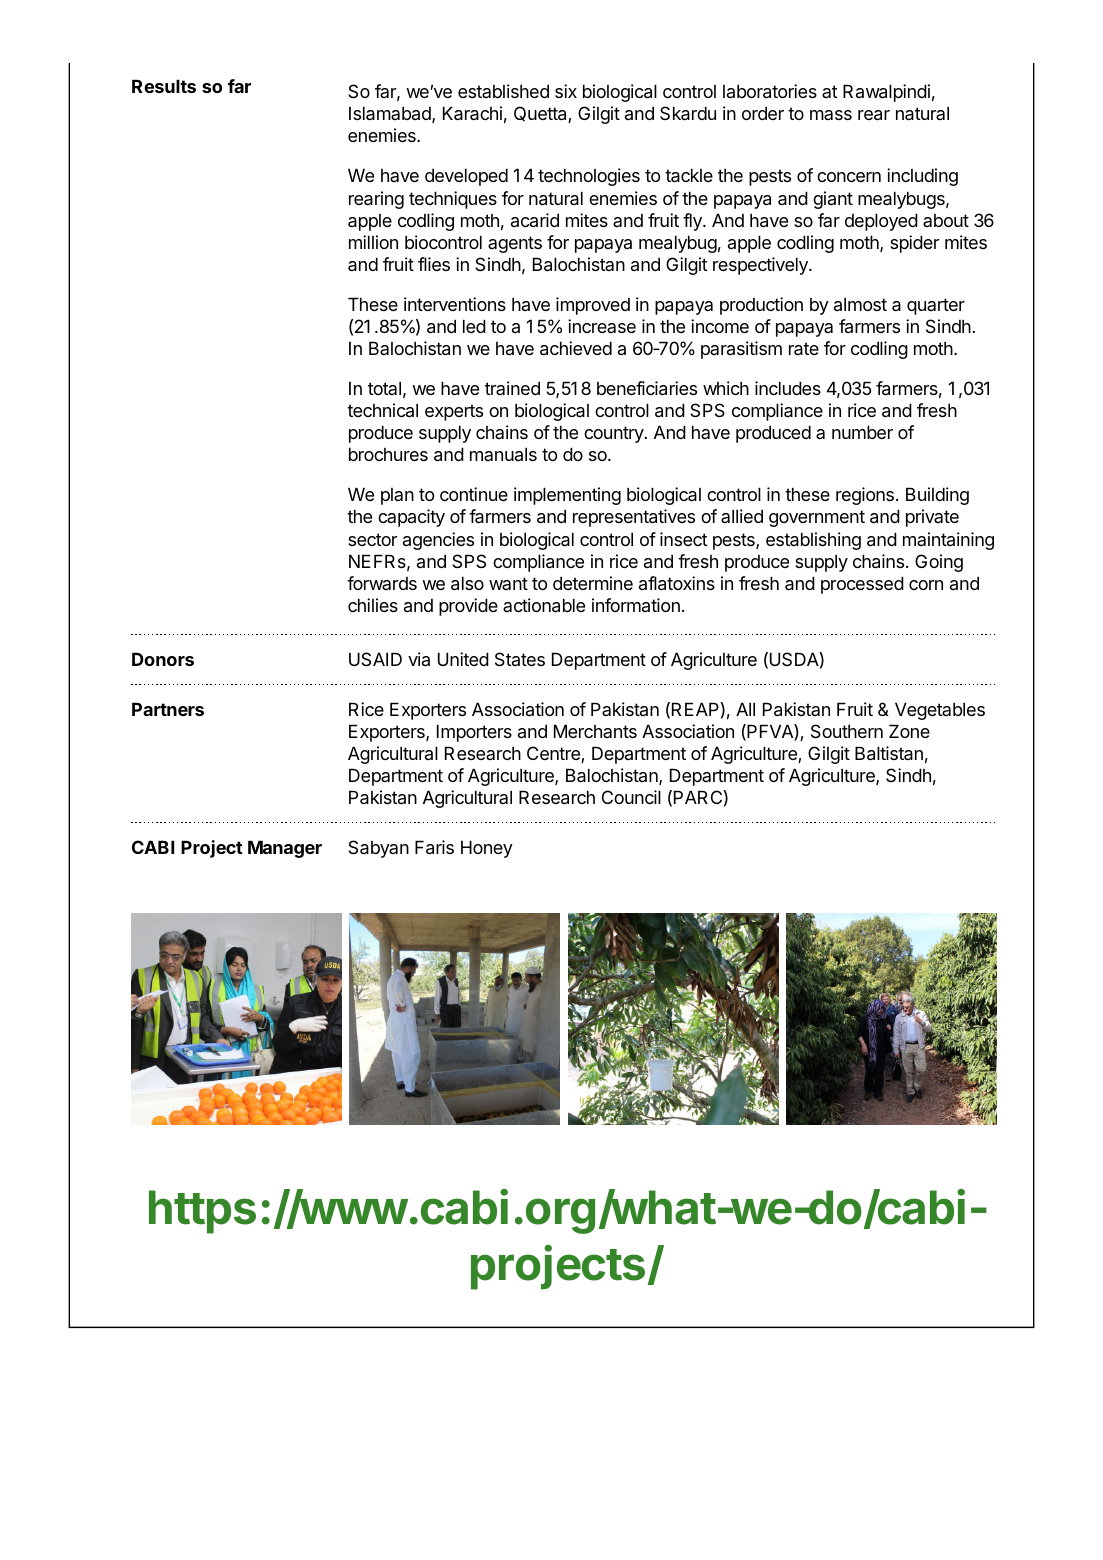 The width and height of the page is (1103, 1560). Describe the element at coordinates (503, 454) in the page. I see `manuals` at that location.
